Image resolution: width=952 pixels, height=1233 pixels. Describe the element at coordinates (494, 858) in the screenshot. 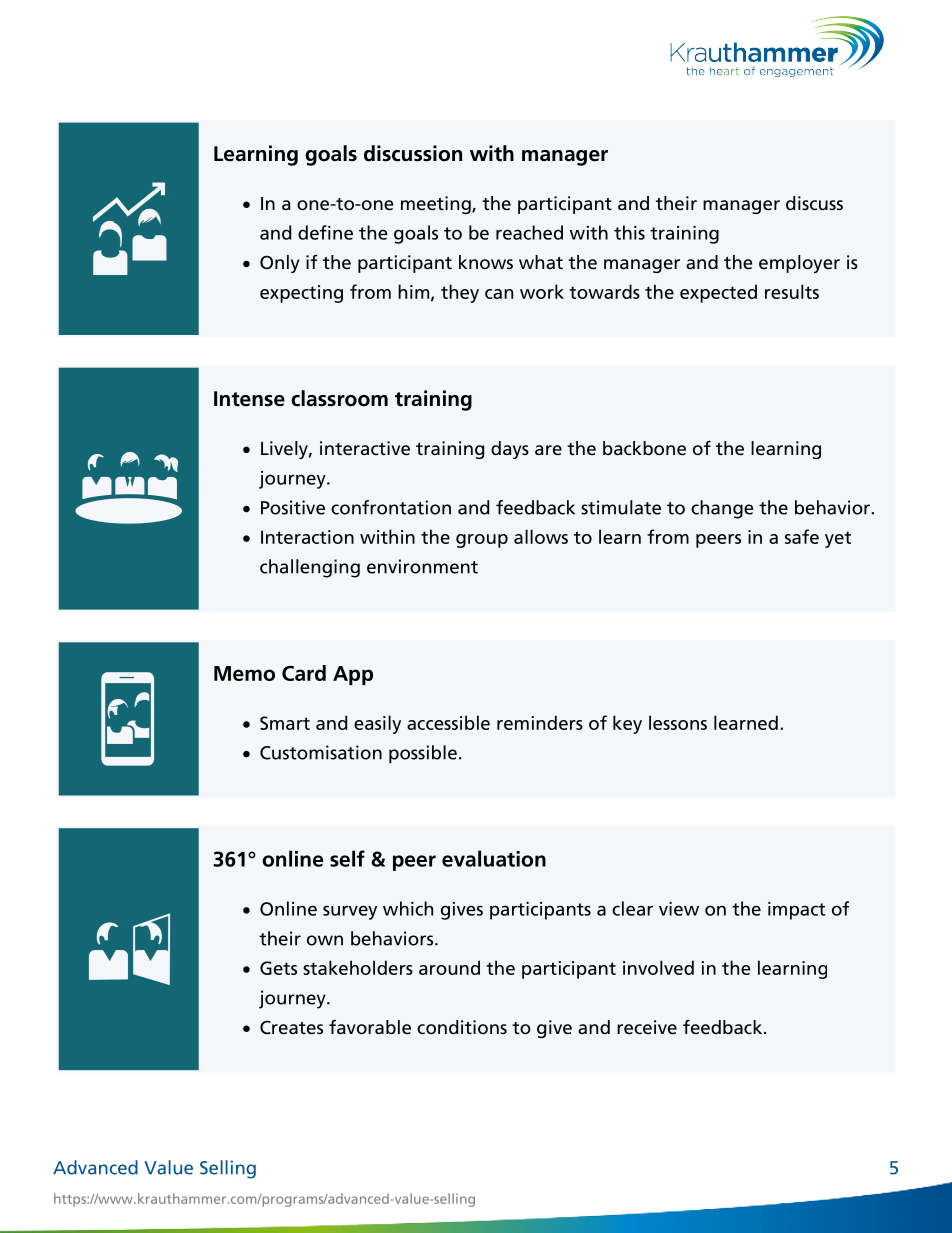

I see `evaluation` at that location.
